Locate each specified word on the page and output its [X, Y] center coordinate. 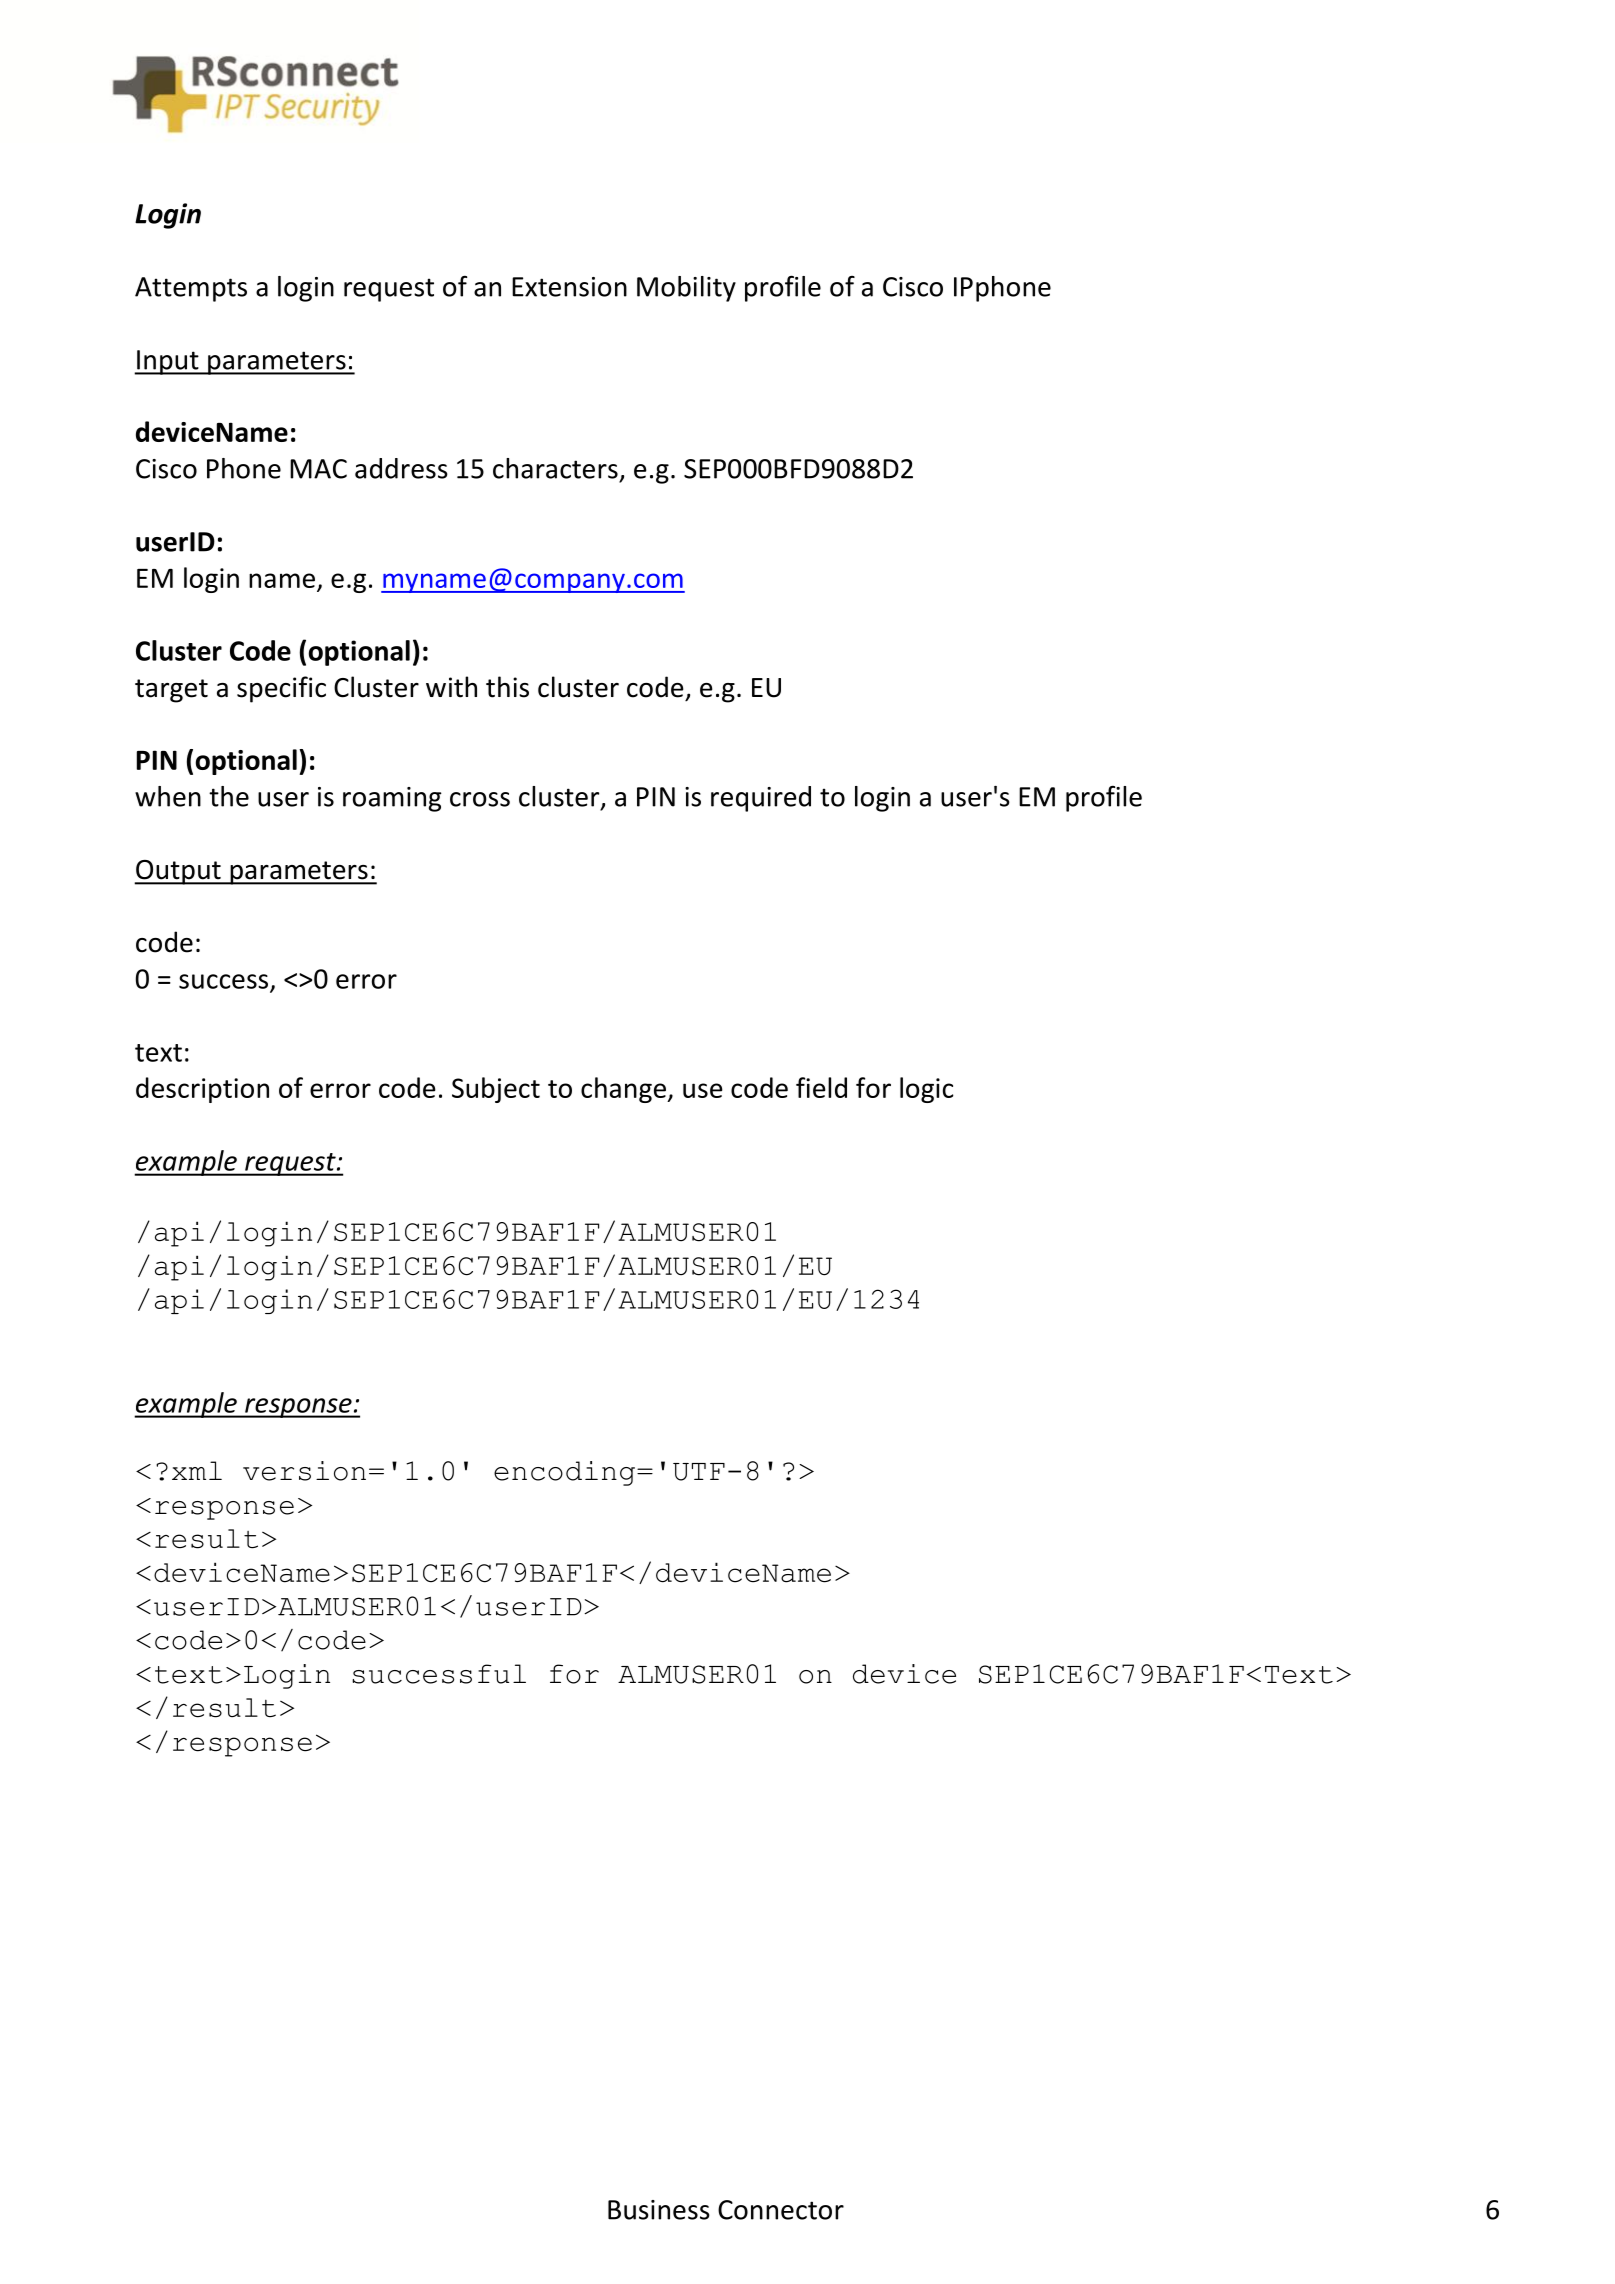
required [761, 799]
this [507, 687]
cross [480, 799]
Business [659, 2210]
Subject [496, 1090]
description [202, 1090]
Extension [569, 287]
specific [281, 689]
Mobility [686, 289]
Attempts [191, 289]
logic [926, 1090]
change [624, 1090]
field [821, 1087]
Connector [781, 2210]
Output [178, 872]
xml [197, 1470]
